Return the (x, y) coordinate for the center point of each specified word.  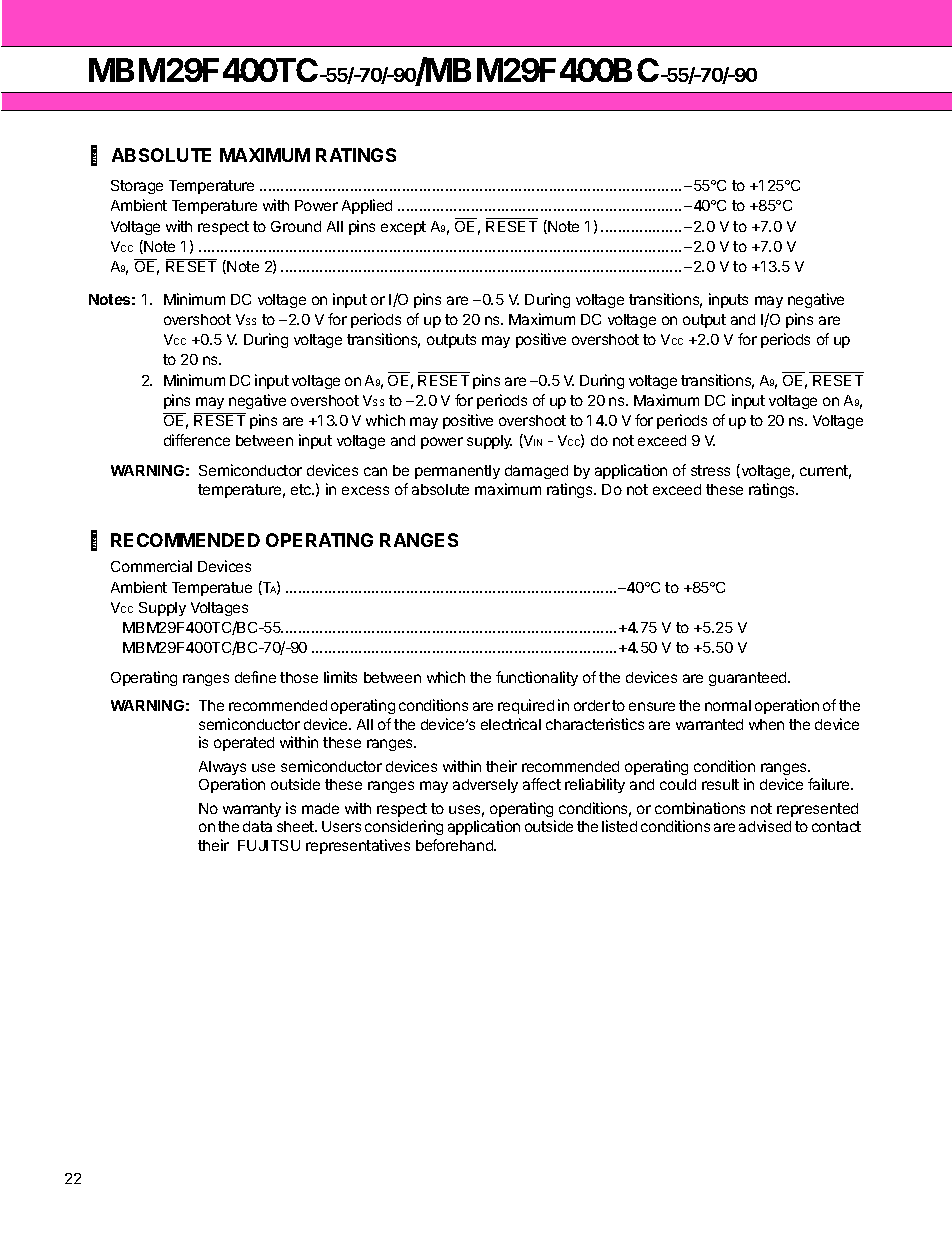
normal (728, 705)
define (255, 677)
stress (710, 470)
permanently (457, 472)
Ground (296, 226)
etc (302, 489)
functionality (537, 678)
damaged (536, 472)
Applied (367, 206)
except (403, 228)
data (257, 826)
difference (197, 440)
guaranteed (749, 679)
